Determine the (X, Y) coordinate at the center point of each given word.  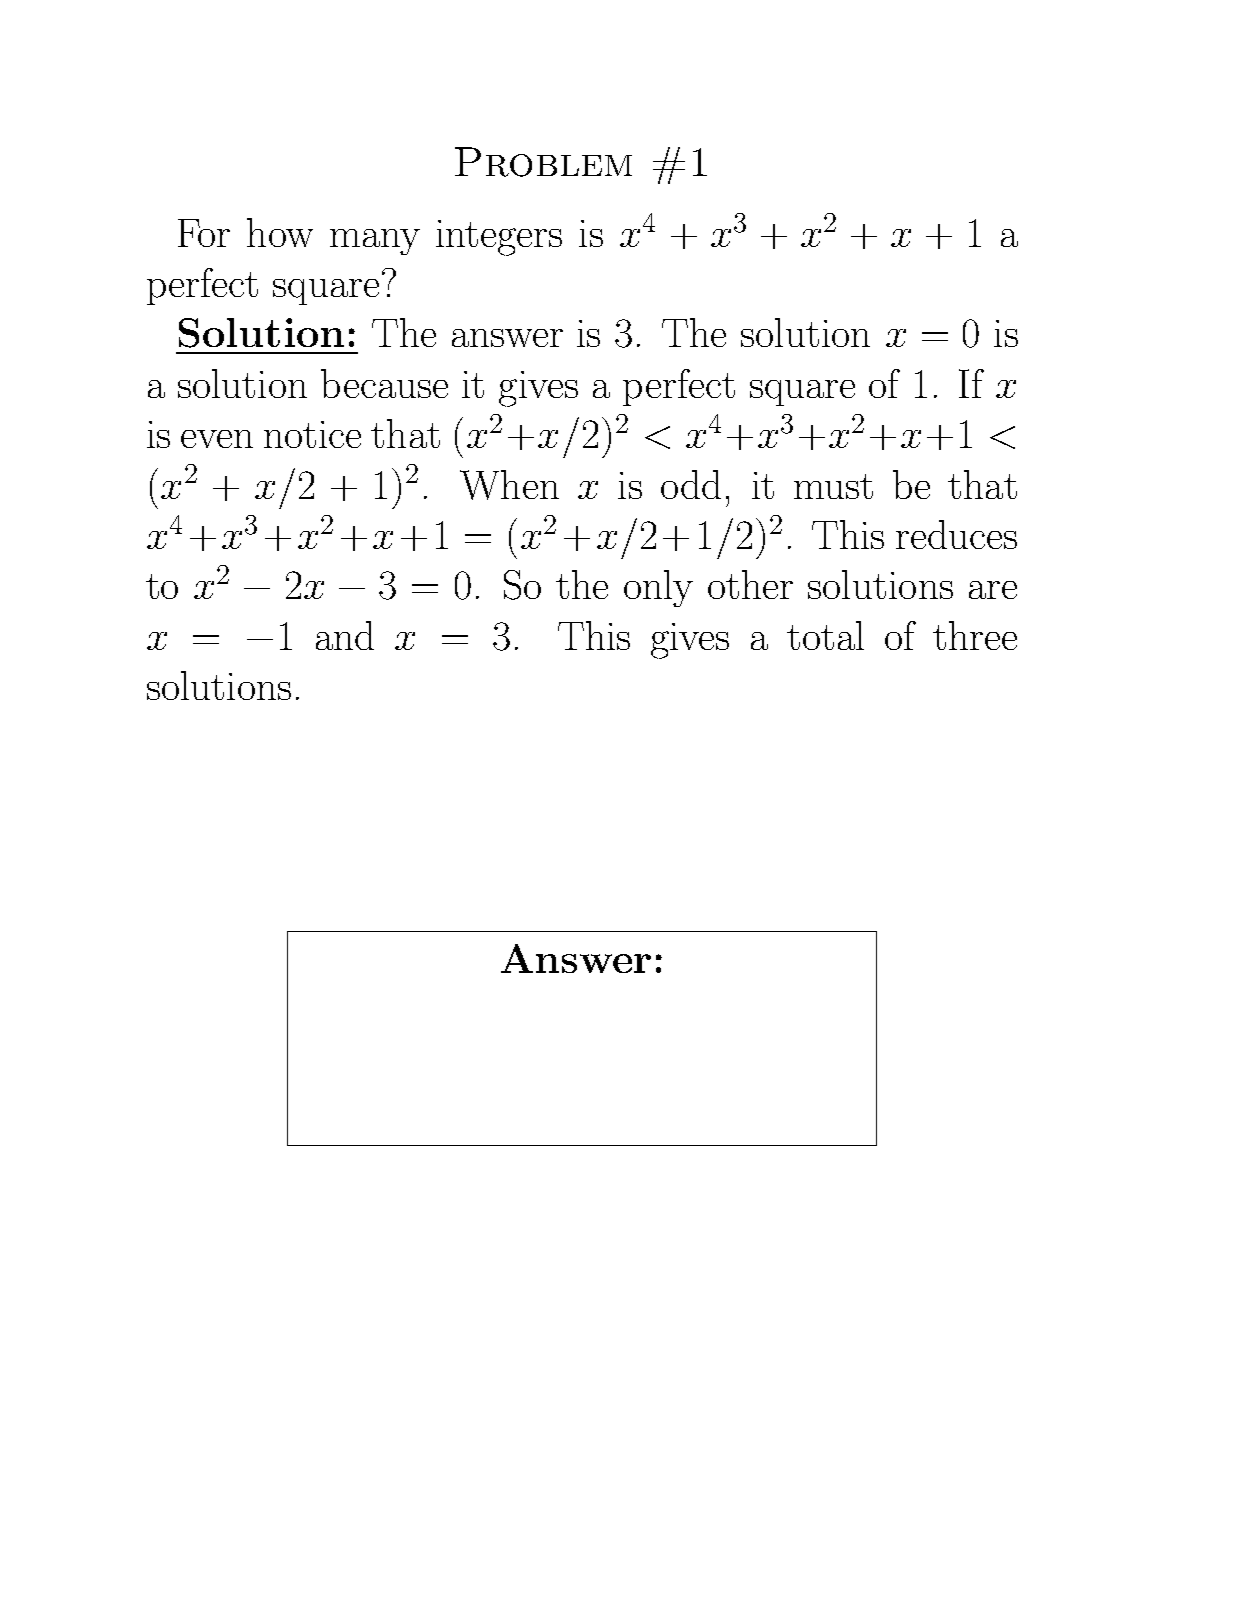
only (658, 588)
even (217, 439)
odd (691, 484)
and (345, 635)
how (280, 232)
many (375, 242)
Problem (543, 162)
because (384, 383)
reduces (956, 534)
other (750, 584)
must (833, 486)
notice (312, 434)
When (509, 485)
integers (499, 238)
